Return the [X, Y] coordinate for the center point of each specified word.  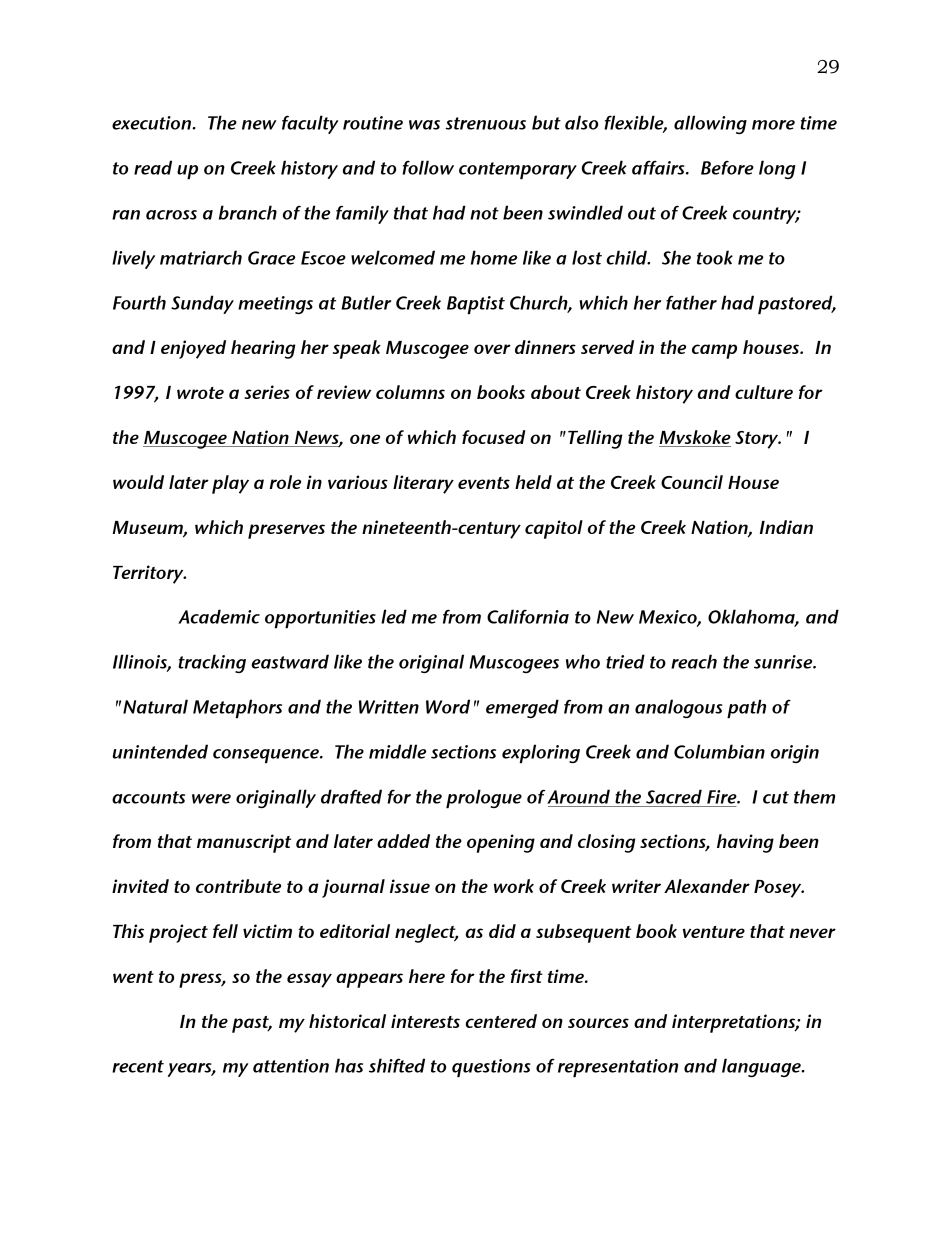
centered [501, 1021]
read [153, 167]
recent [138, 1066]
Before [727, 168]
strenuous [485, 123]
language [762, 1067]
